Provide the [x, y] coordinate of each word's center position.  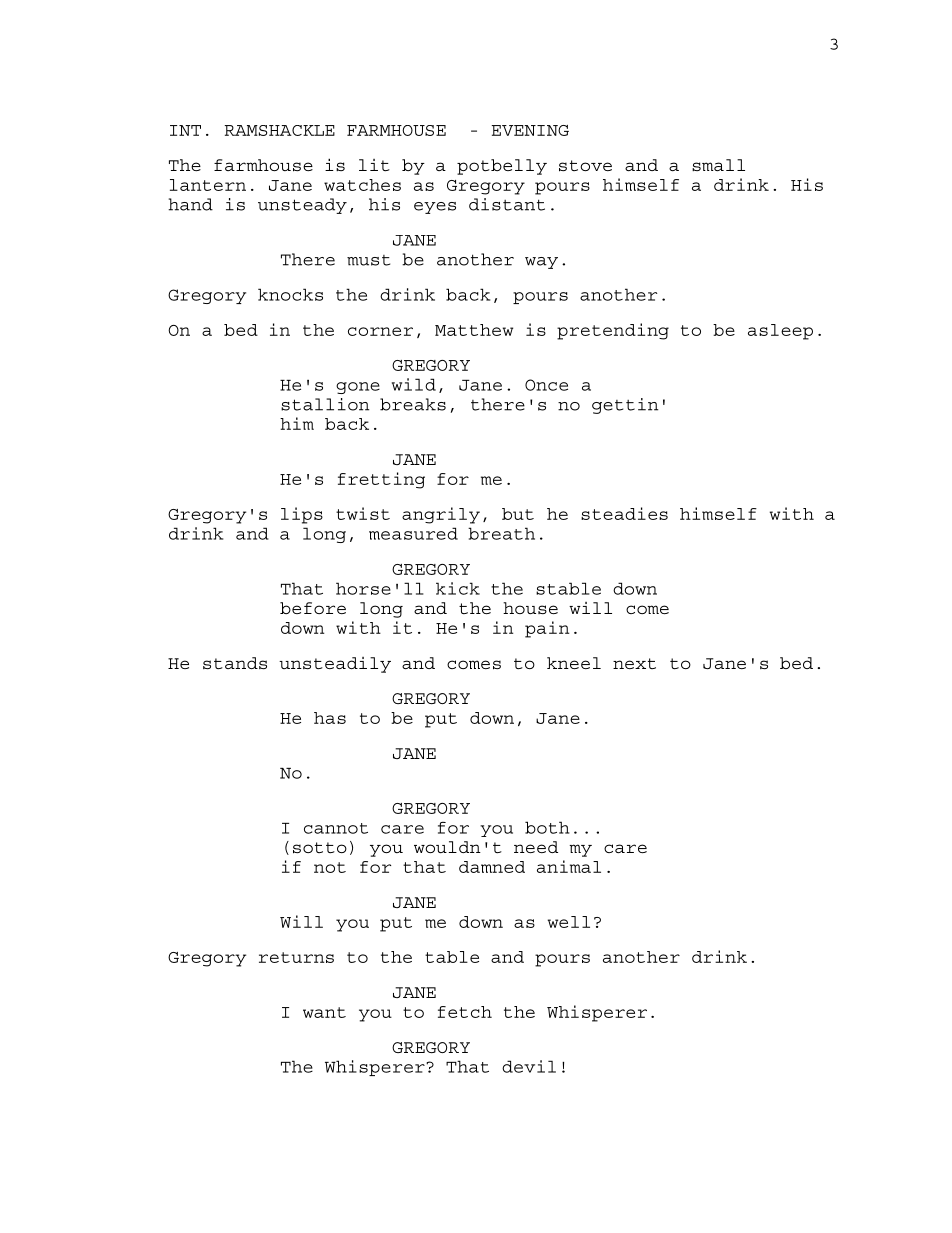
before [313, 608]
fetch [465, 1012]
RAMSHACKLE [280, 130]
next [634, 663]
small [718, 165]
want [324, 1012]
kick [458, 588]
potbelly [502, 167]
